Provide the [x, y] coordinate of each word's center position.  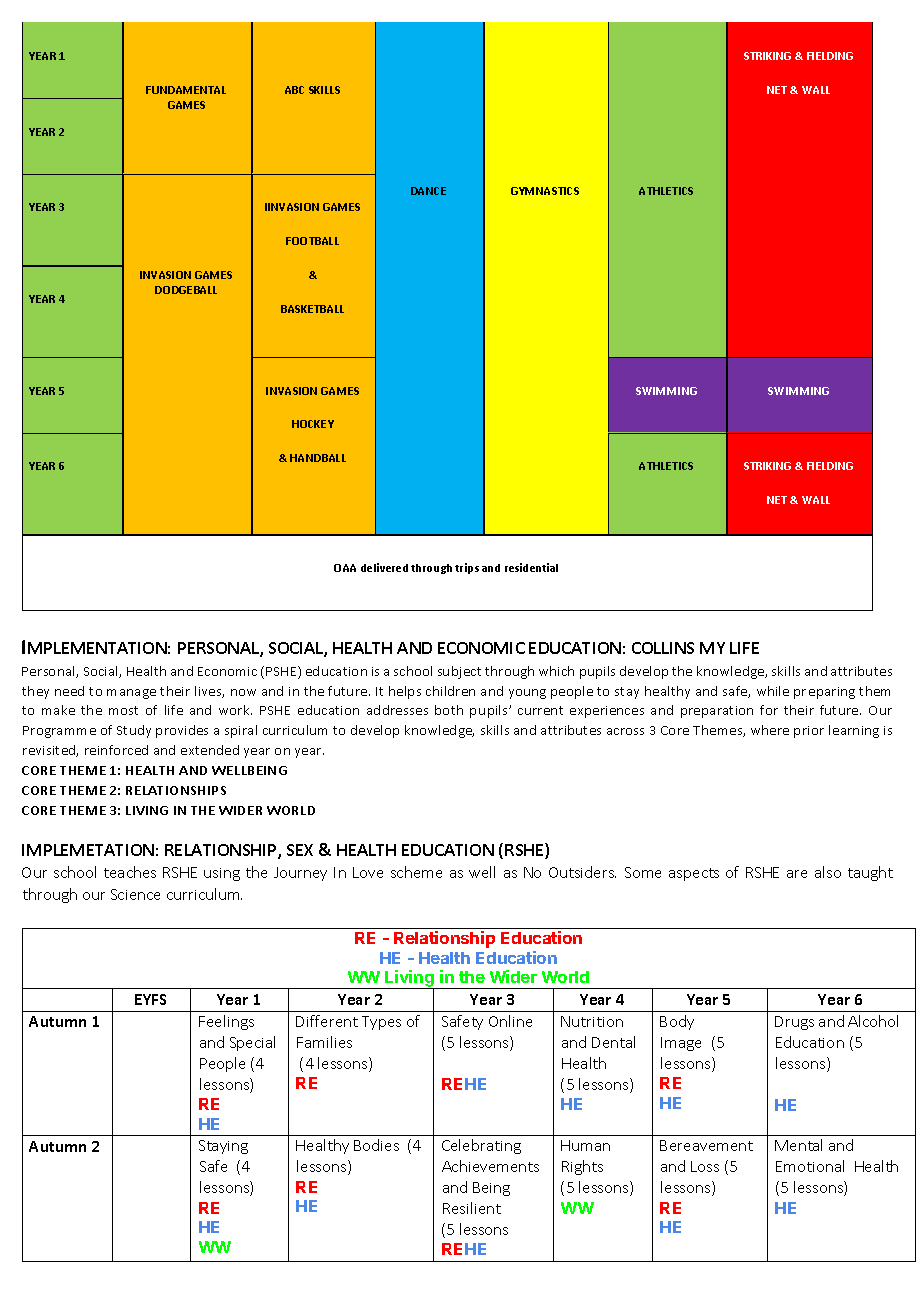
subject [459, 672]
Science [135, 894]
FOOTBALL [312, 241]
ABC [294, 90]
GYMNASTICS [545, 191]
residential [531, 567]
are [797, 874]
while [773, 691]
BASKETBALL [312, 309]
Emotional [810, 1166]
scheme [416, 872]
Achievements [490, 1166]
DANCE [428, 191]
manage [131, 694]
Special [252, 1043]
